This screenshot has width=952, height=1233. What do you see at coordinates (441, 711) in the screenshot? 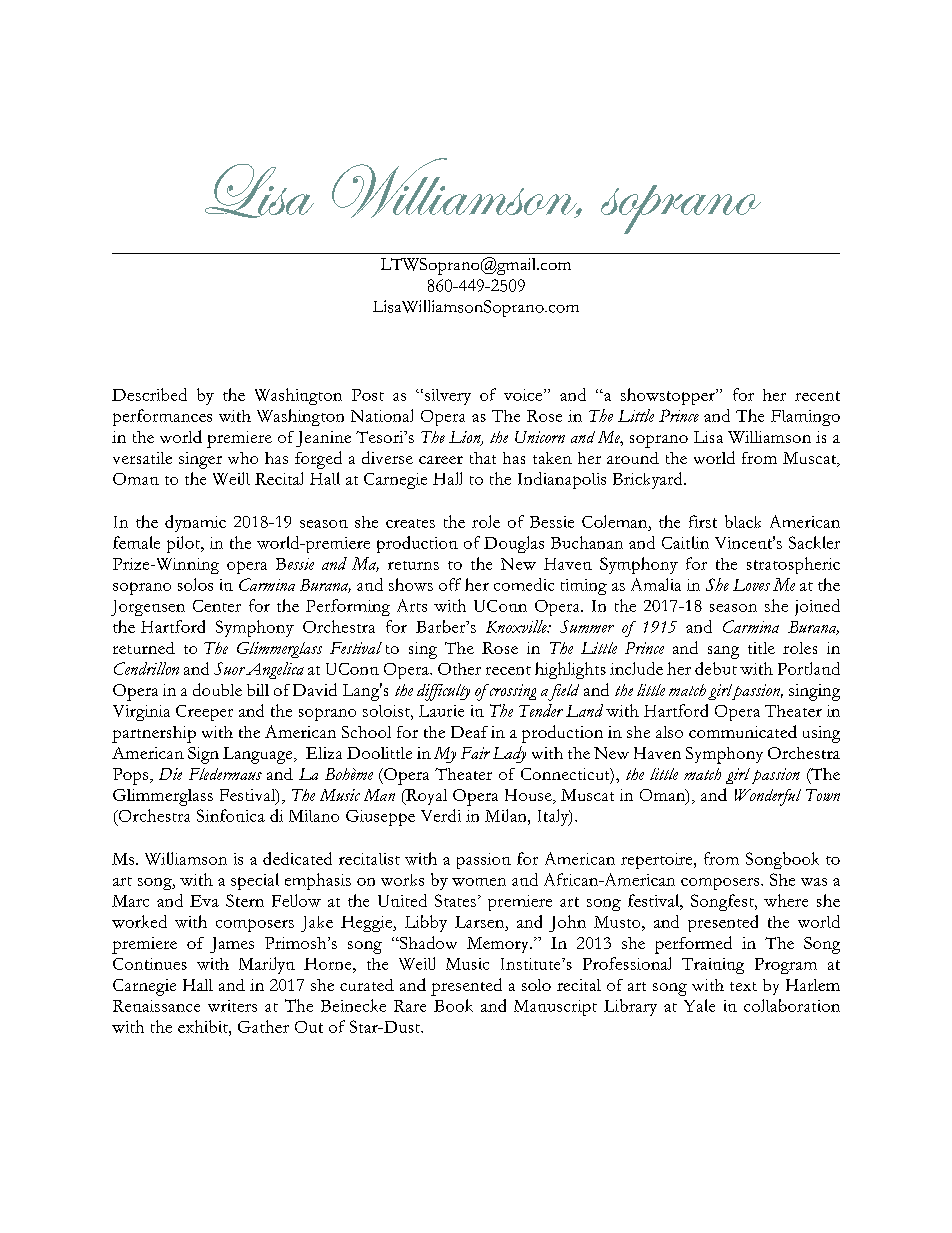
I see `Laurie` at bounding box center [441, 711].
